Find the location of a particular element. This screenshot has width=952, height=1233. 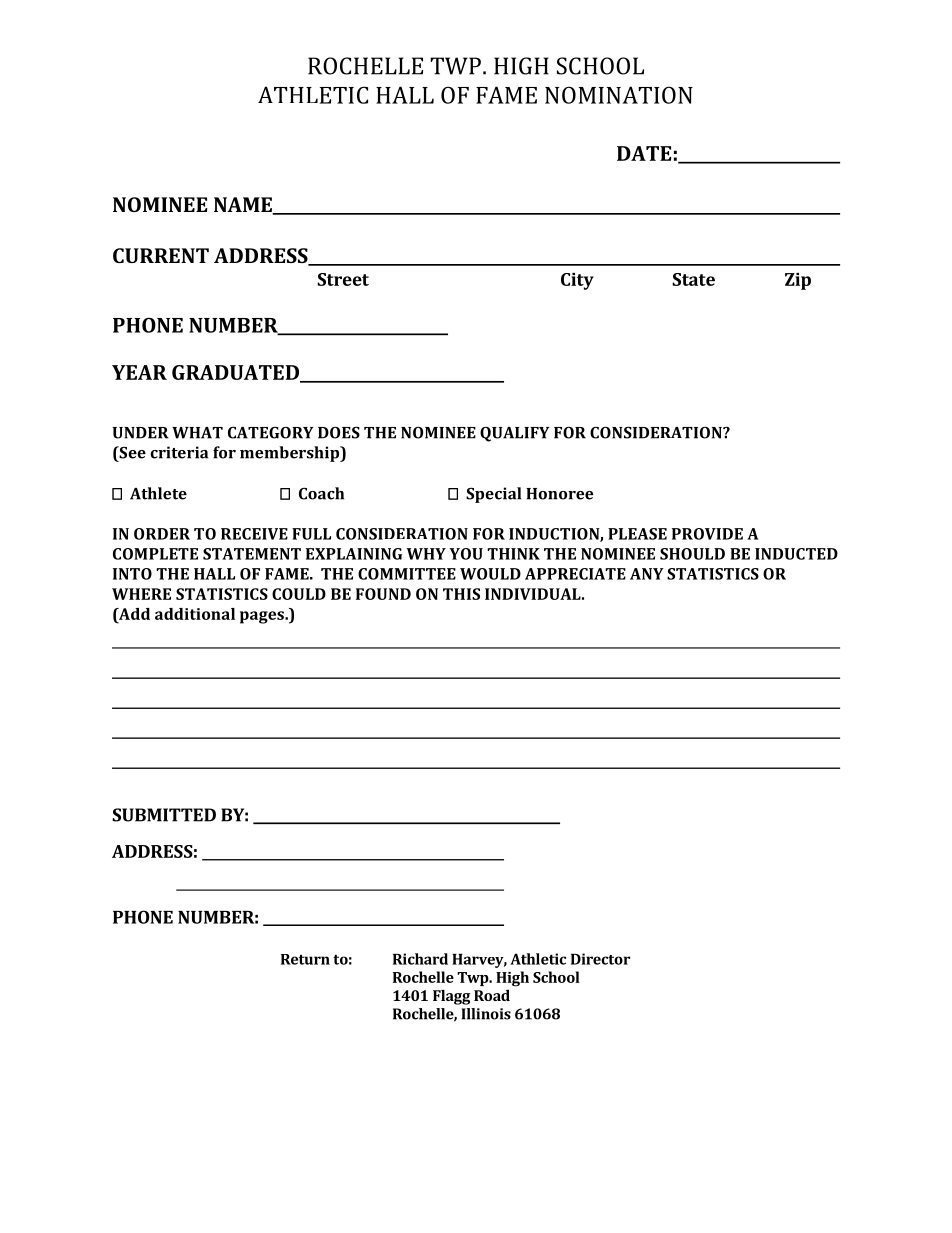

SUBMITTED is located at coordinates (164, 815).
